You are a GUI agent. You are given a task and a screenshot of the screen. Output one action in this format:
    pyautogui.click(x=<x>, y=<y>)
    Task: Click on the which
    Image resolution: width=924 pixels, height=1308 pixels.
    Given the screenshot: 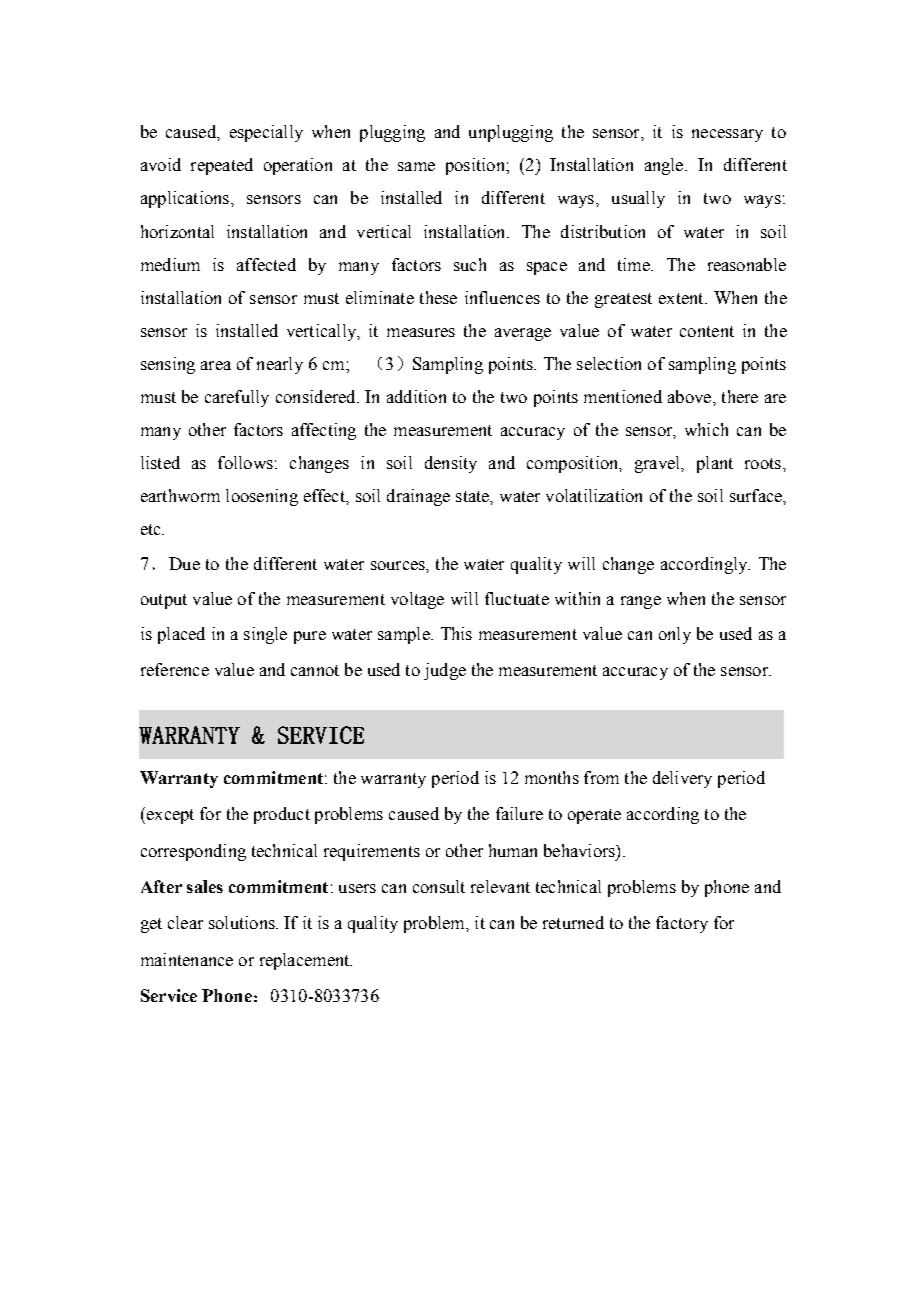 What is the action you would take?
    pyautogui.click(x=706, y=429)
